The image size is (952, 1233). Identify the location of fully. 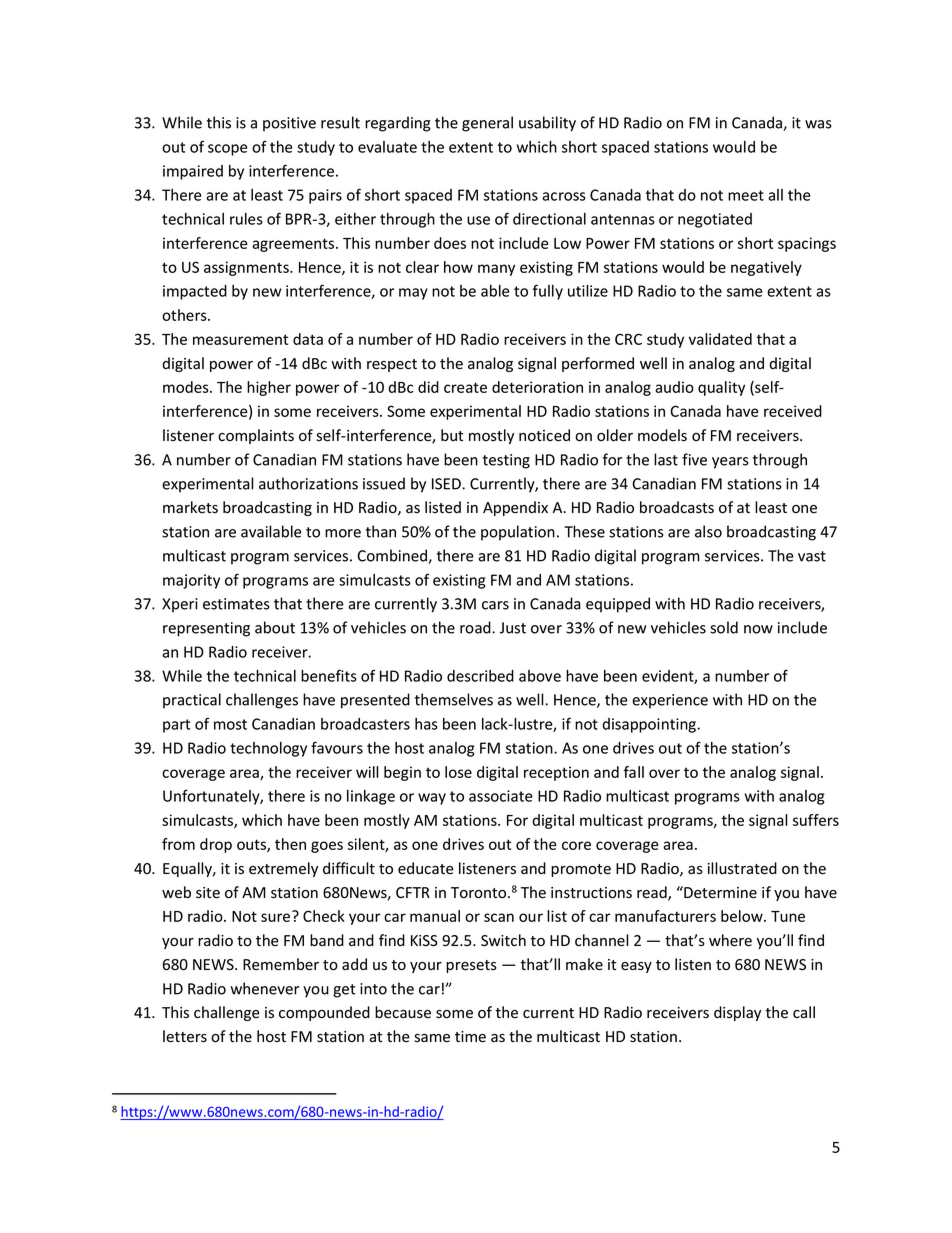
(548, 292).
